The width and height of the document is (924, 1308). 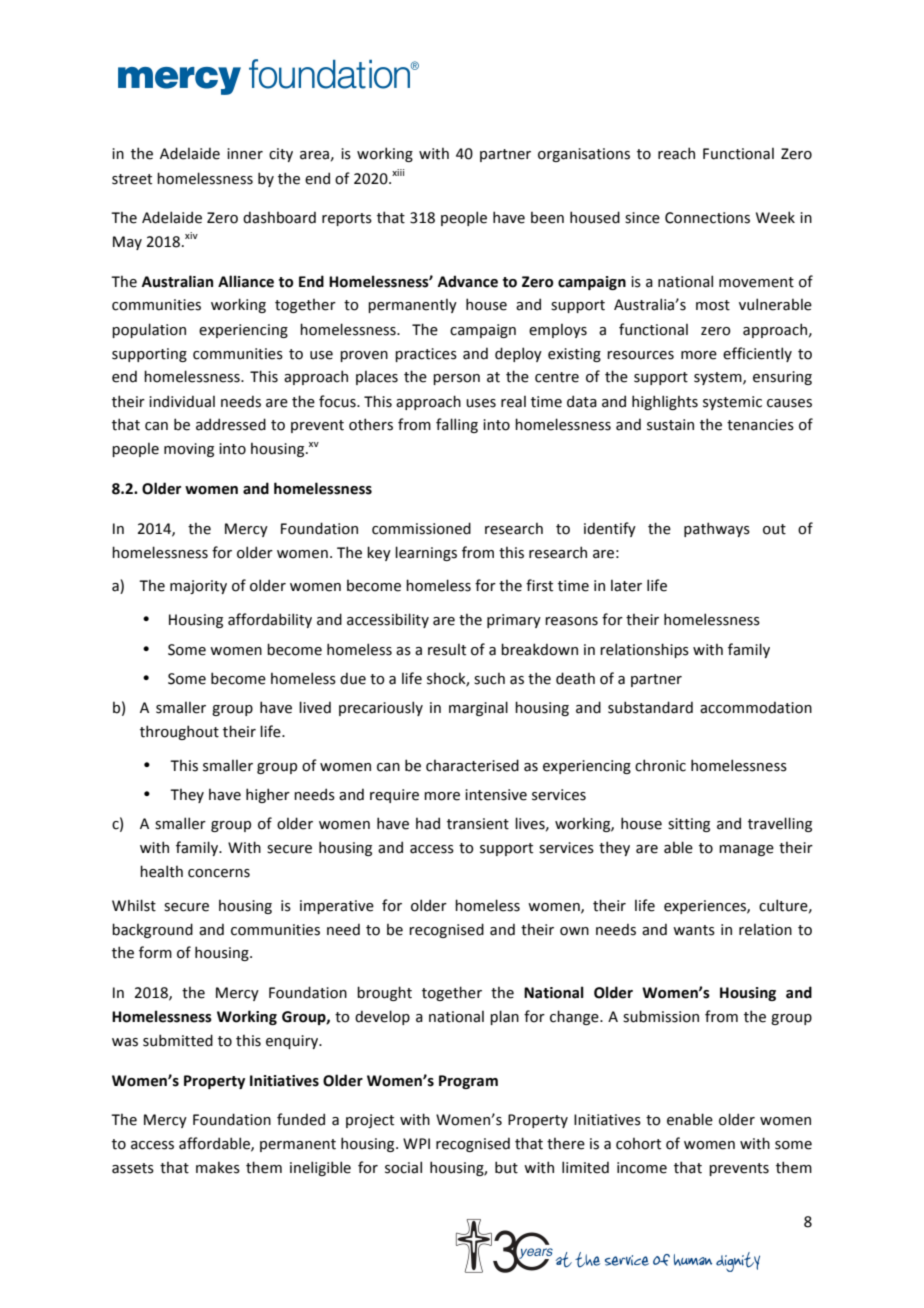 What do you see at coordinates (447, 650) in the document?
I see `result` at bounding box center [447, 650].
